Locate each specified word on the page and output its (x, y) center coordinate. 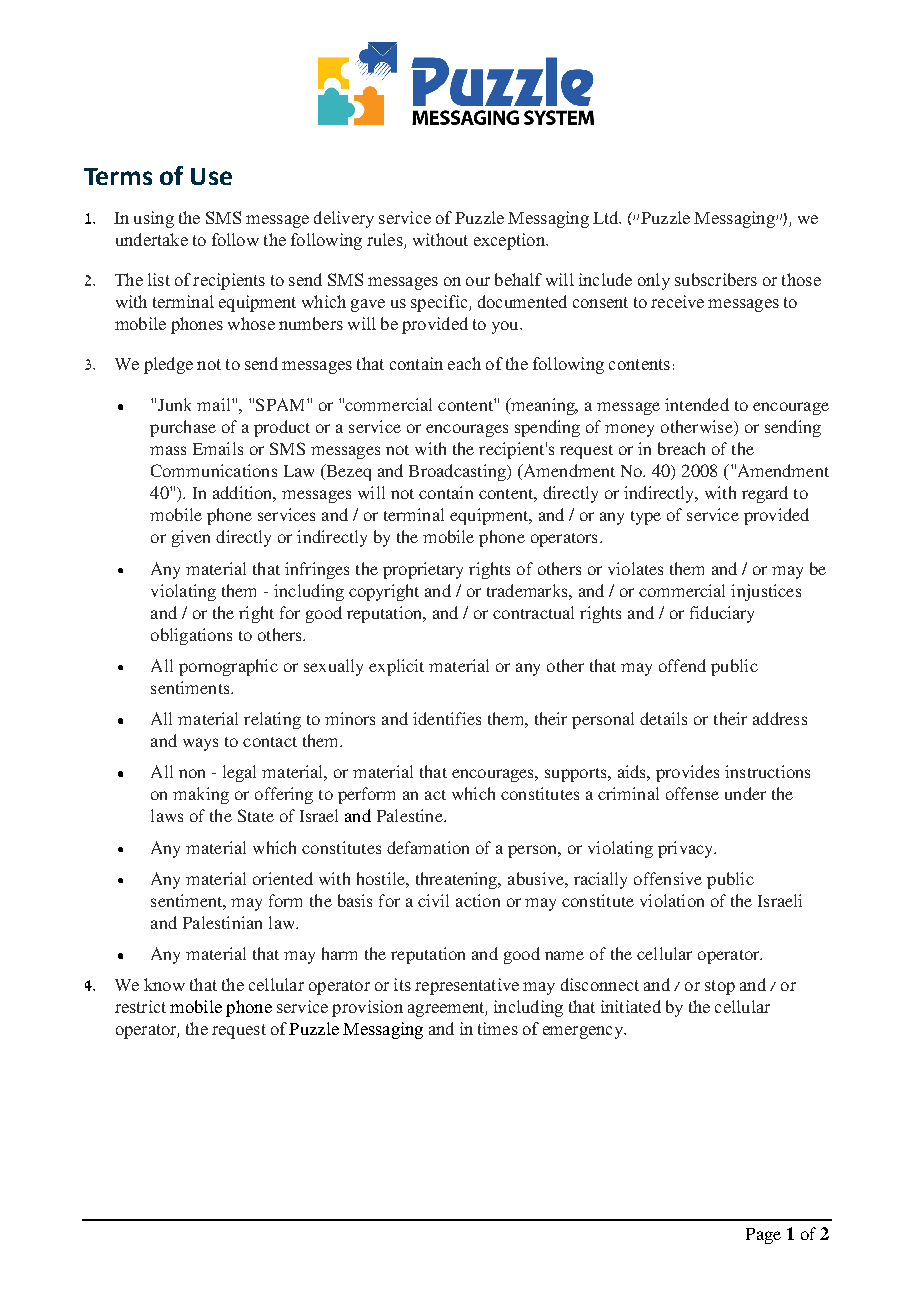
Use (211, 176)
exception (510, 241)
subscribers (716, 279)
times (498, 1028)
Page (763, 1236)
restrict (140, 1006)
